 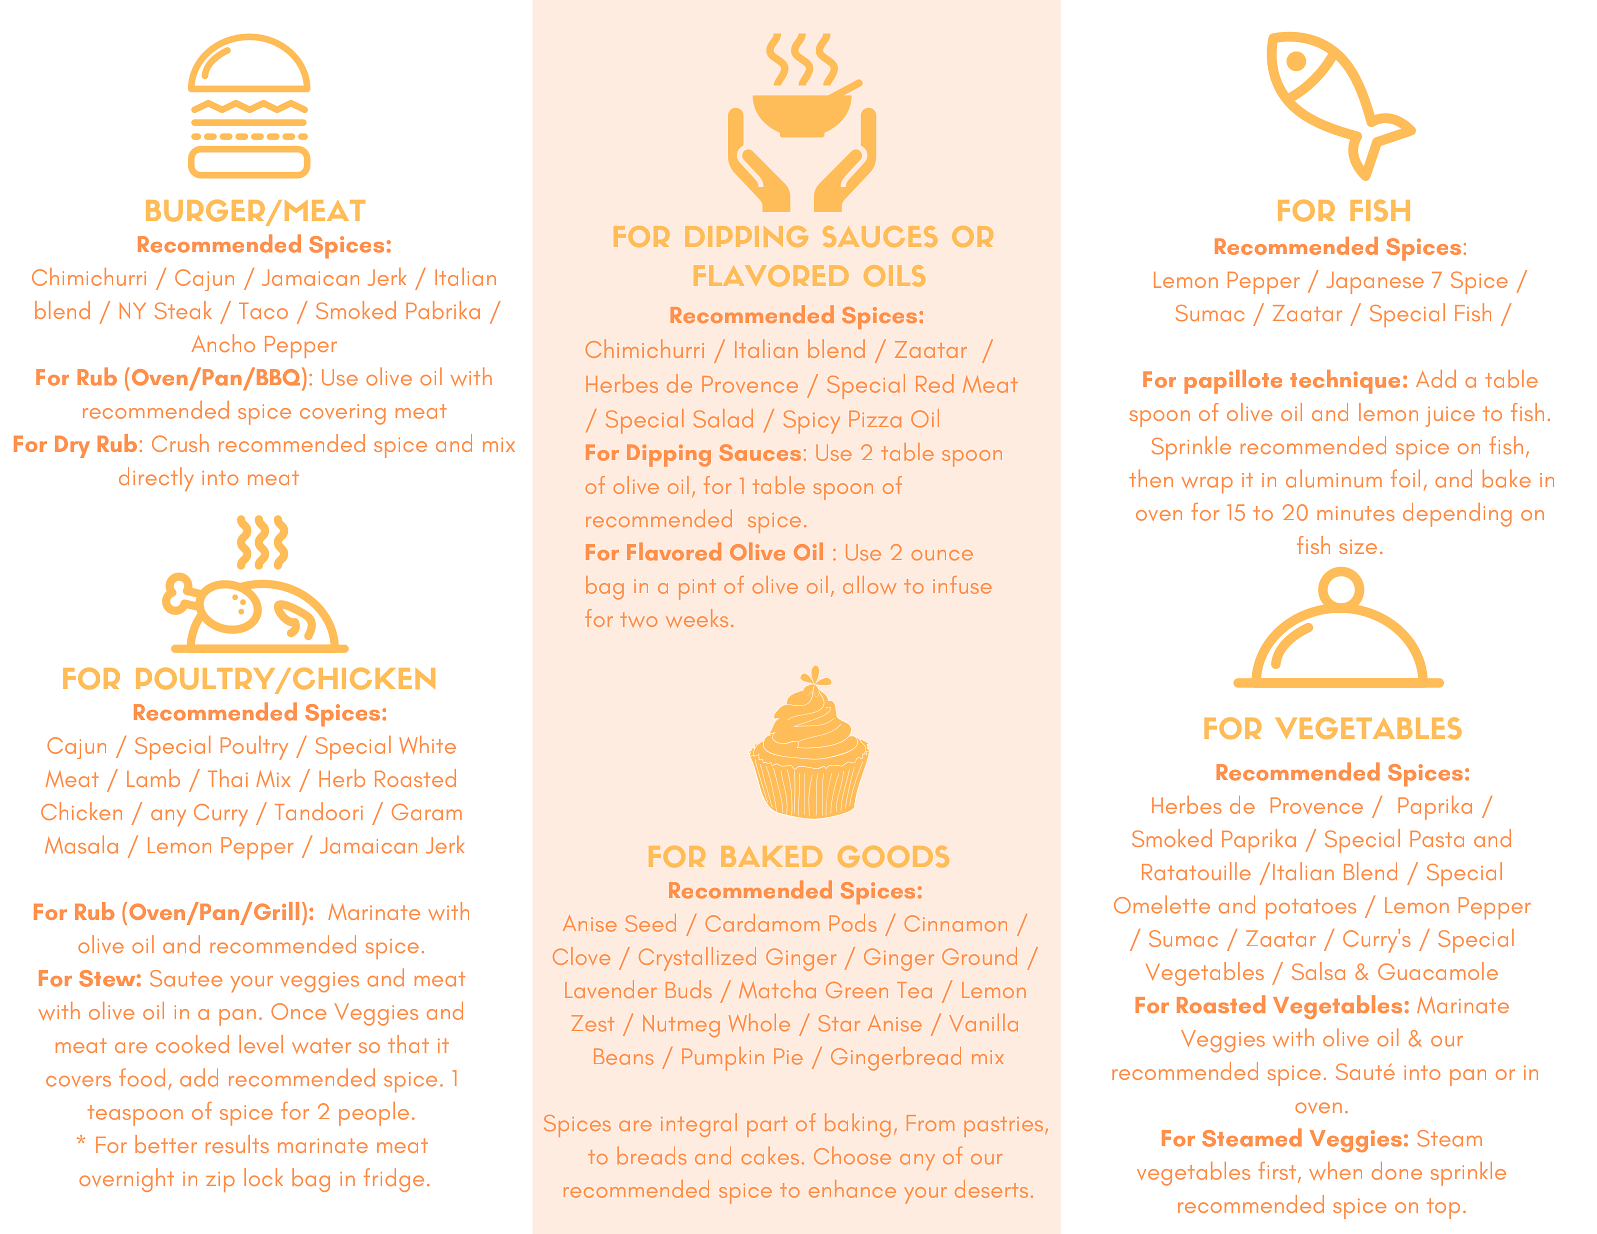 I want to click on cakes, so click(x=770, y=1155).
